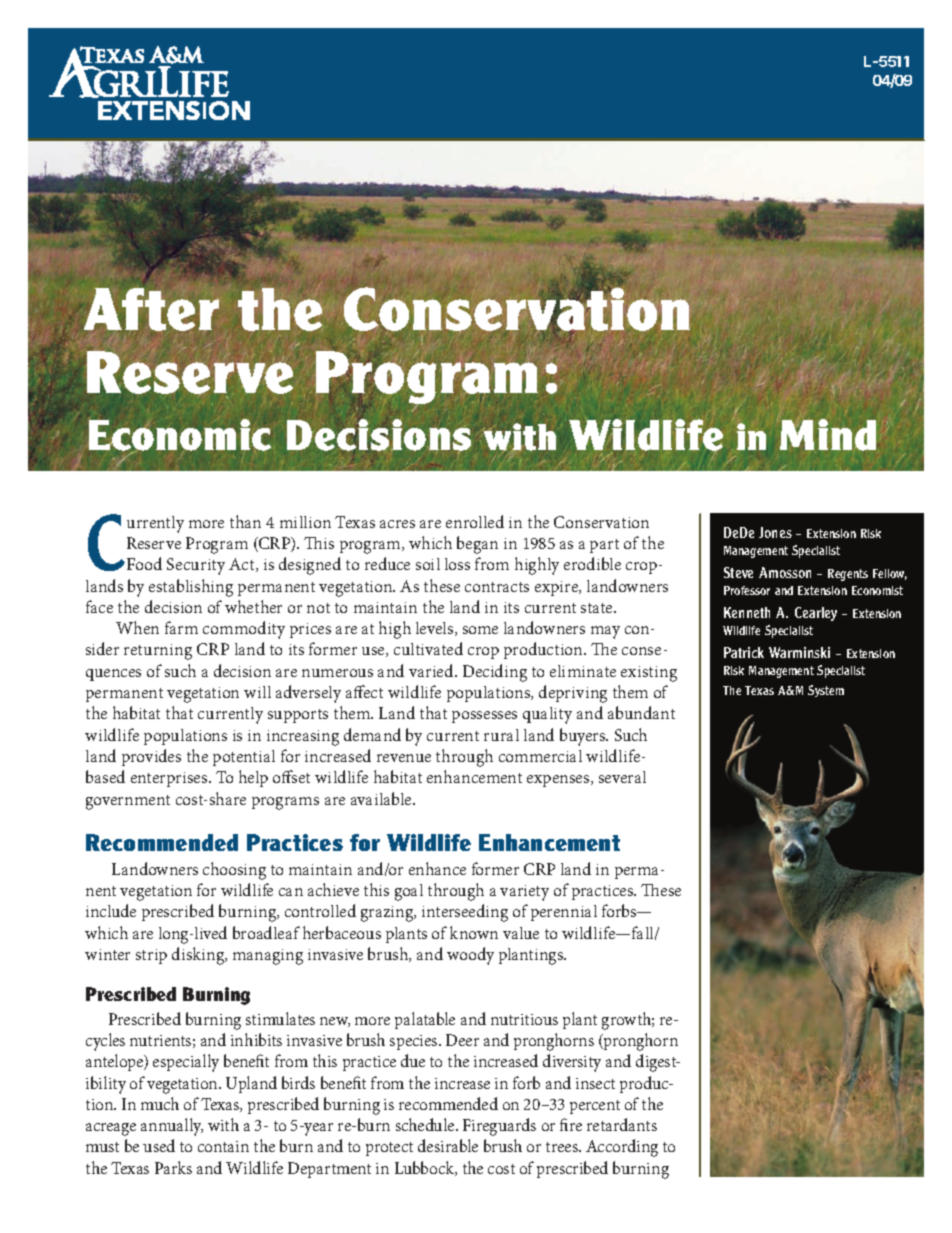 The height and width of the image is (1233, 952). I want to click on strip, so click(151, 956).
